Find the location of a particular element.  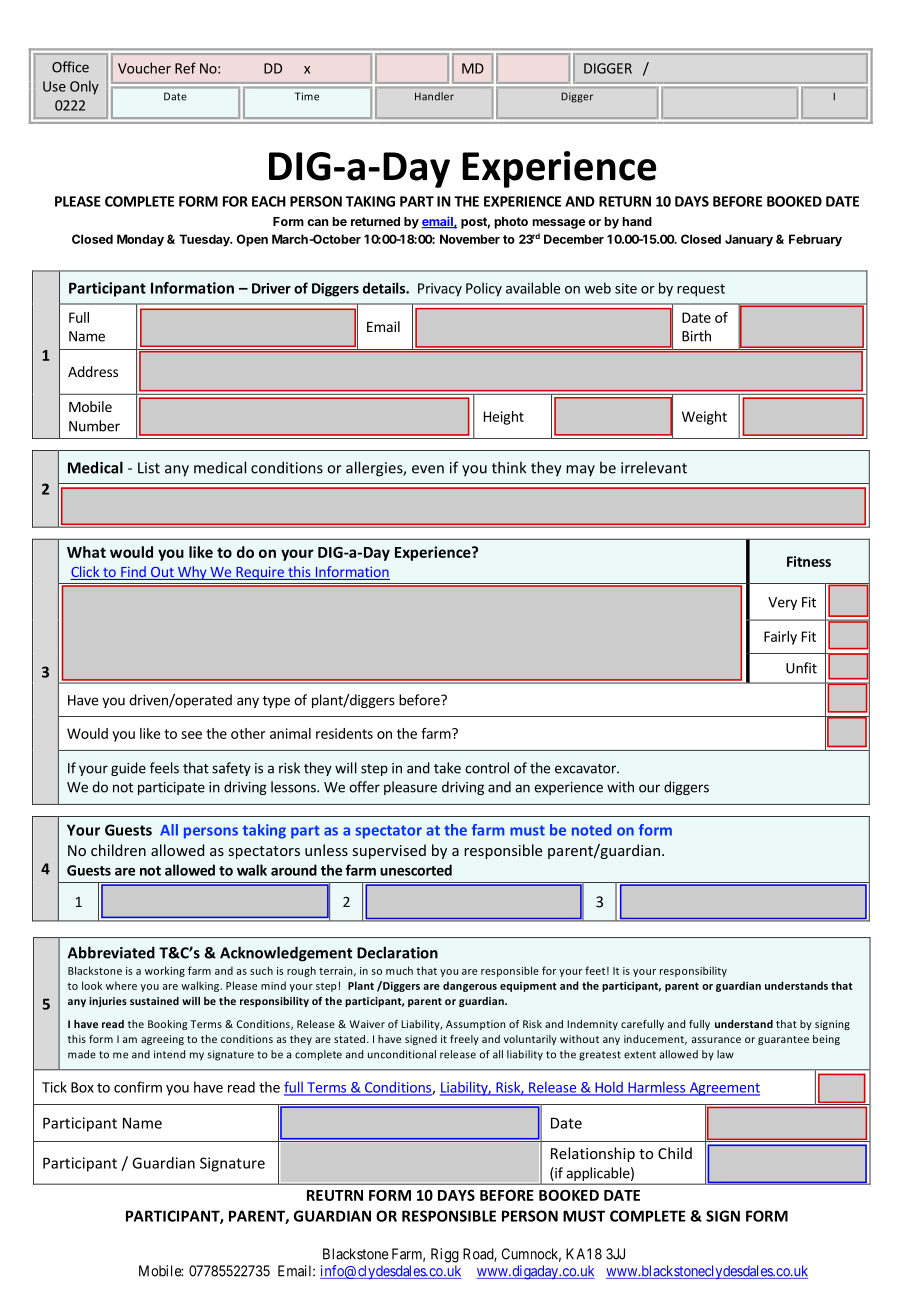

Time is located at coordinates (307, 96).
